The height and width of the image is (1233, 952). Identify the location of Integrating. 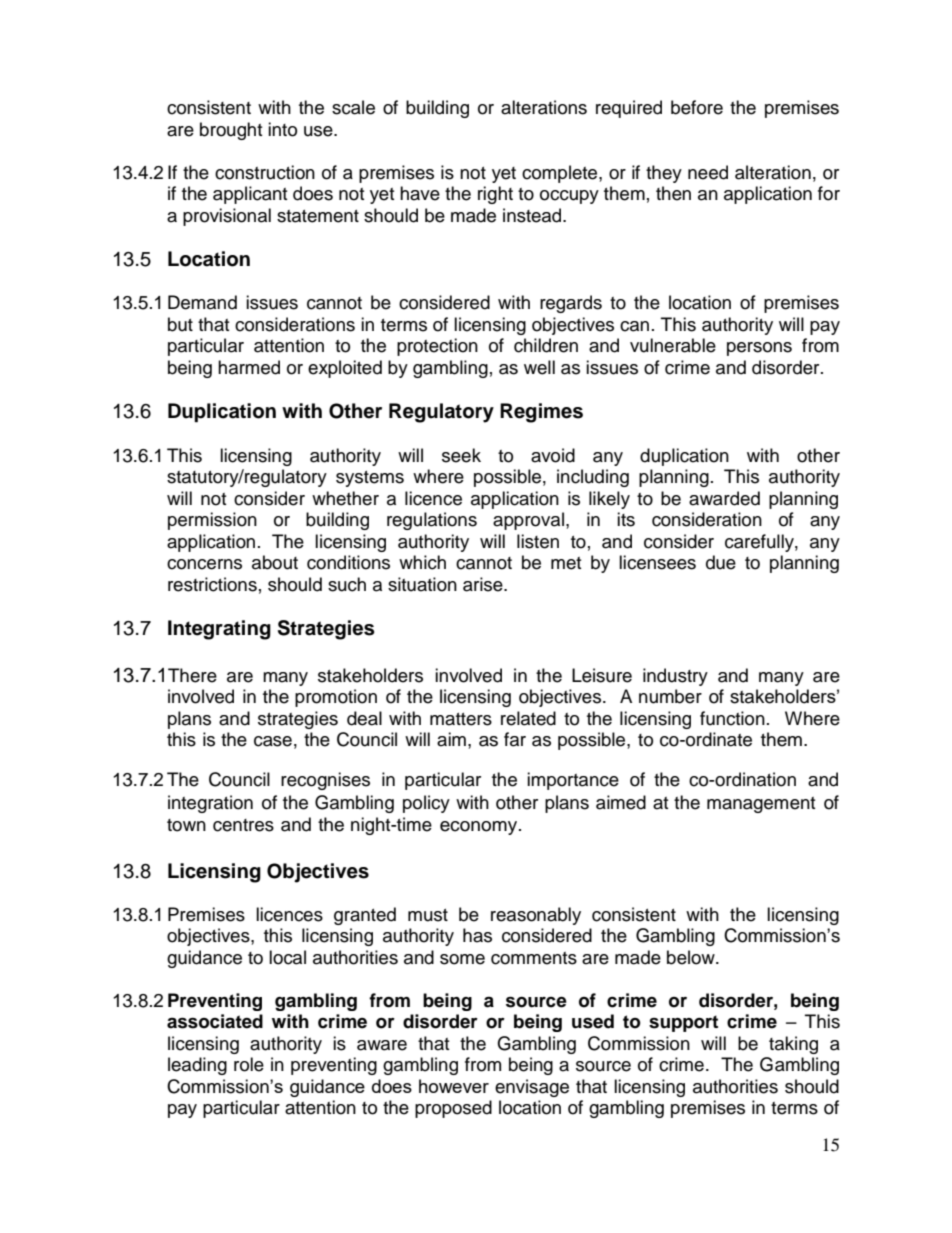
(219, 630).
